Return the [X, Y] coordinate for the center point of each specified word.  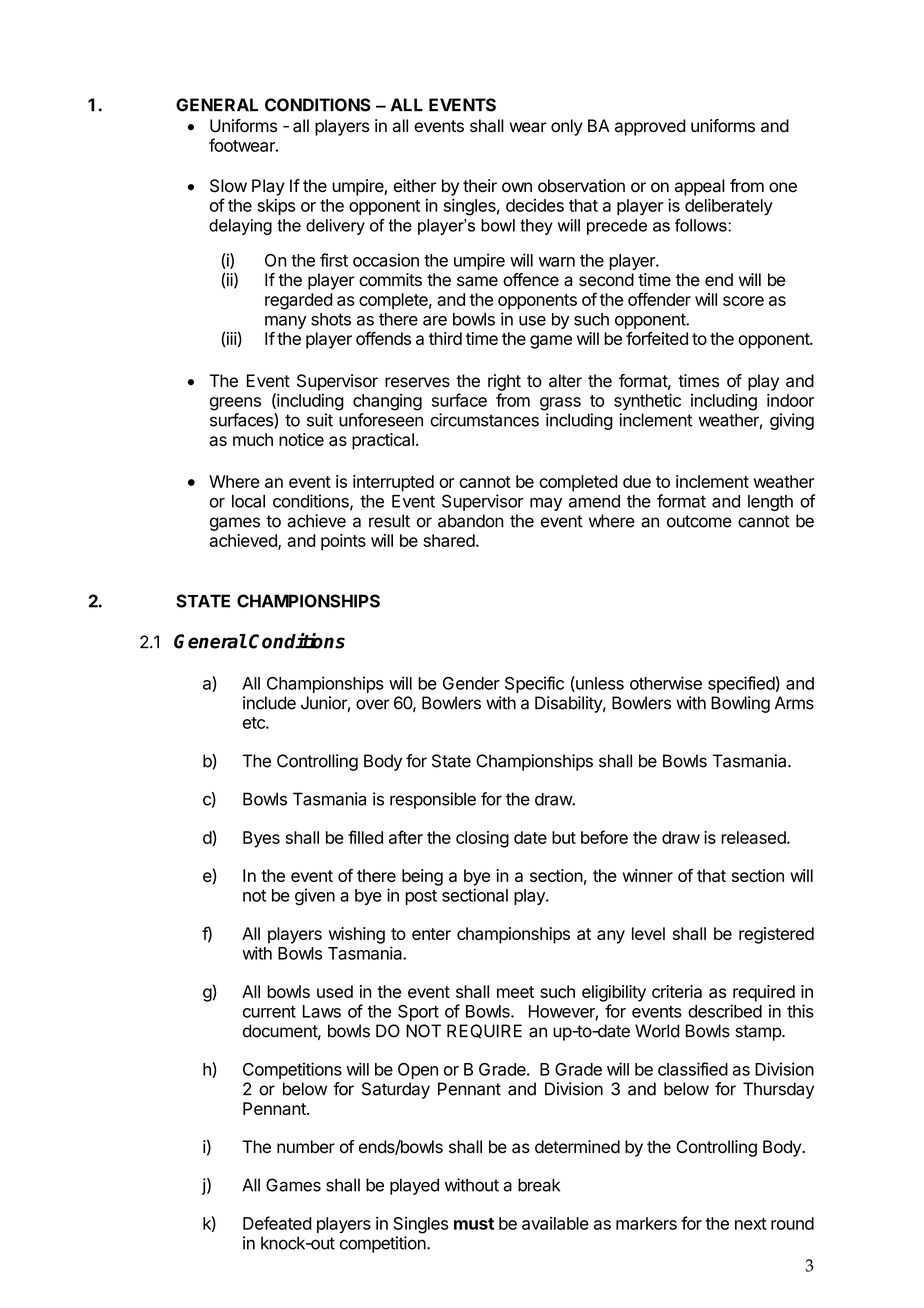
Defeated [277, 1223]
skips [276, 207]
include [269, 703]
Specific [534, 684]
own [517, 187]
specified [741, 684]
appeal [700, 187]
